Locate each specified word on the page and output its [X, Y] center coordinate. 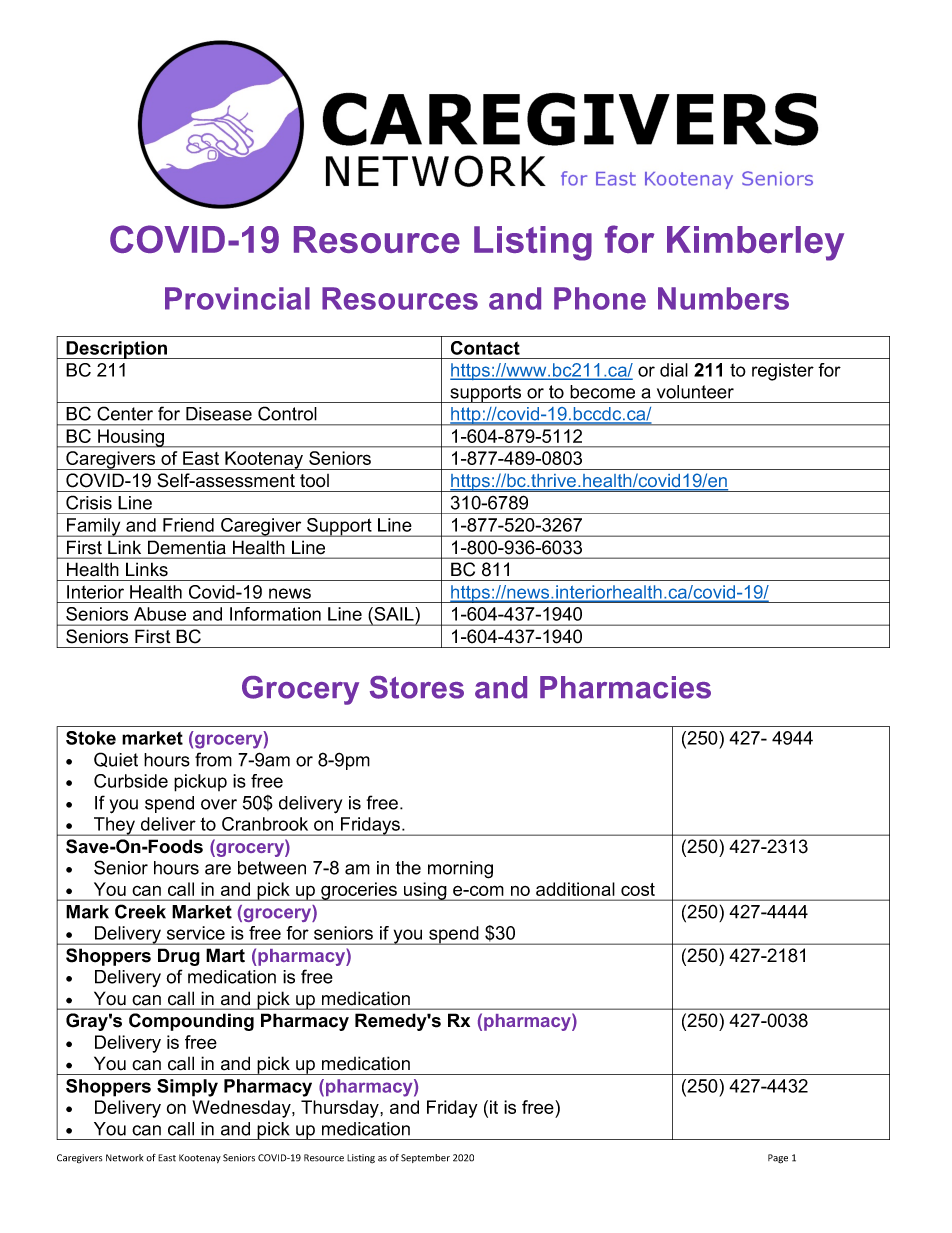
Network [124, 1158]
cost [638, 889]
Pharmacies [625, 687]
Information [275, 614]
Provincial [237, 298]
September [425, 1158]
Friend [188, 525]
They [115, 826]
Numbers [723, 298]
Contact [485, 348]
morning [460, 870]
